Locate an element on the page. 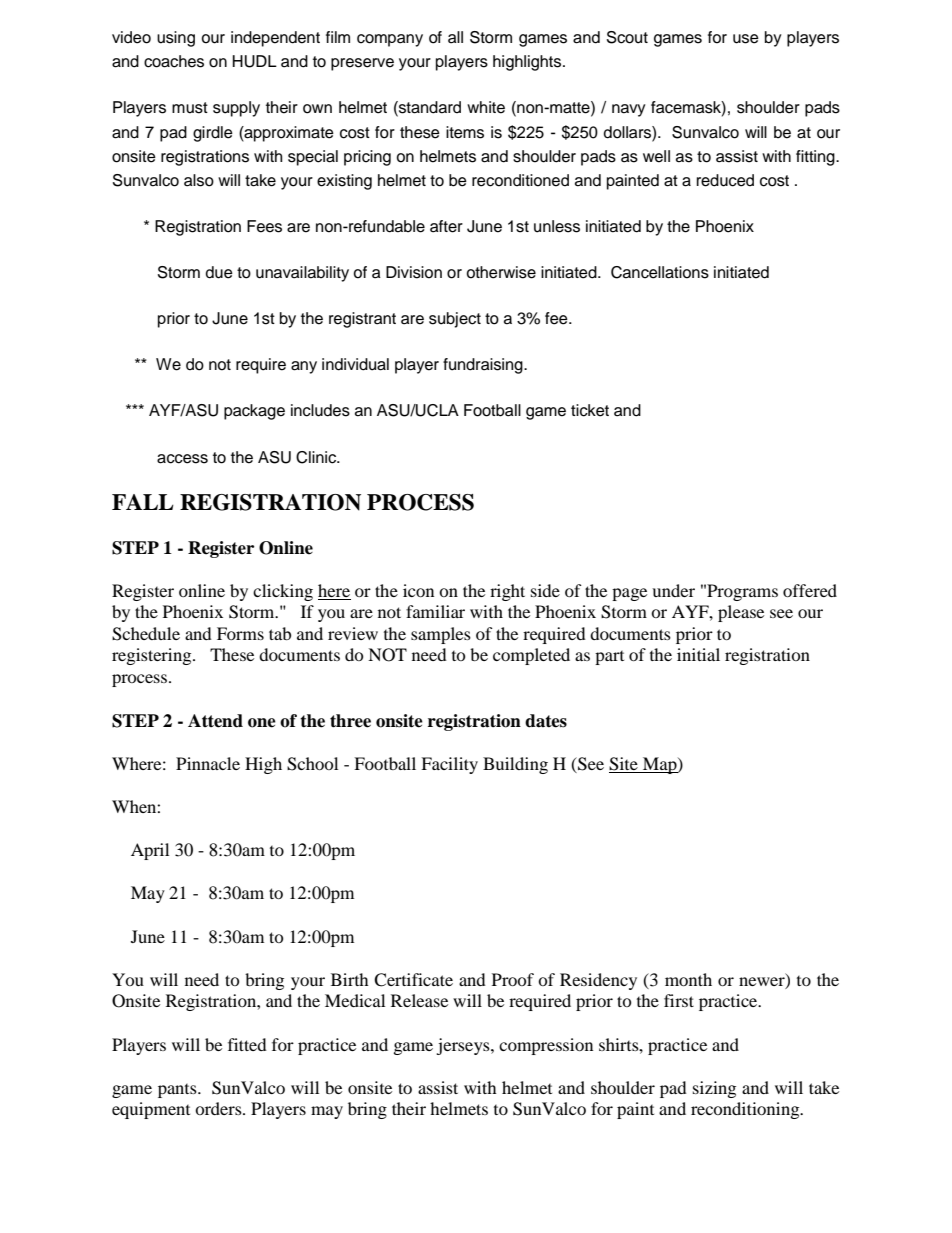 This document has height=1233, width=952. Facility is located at coordinates (449, 765).
